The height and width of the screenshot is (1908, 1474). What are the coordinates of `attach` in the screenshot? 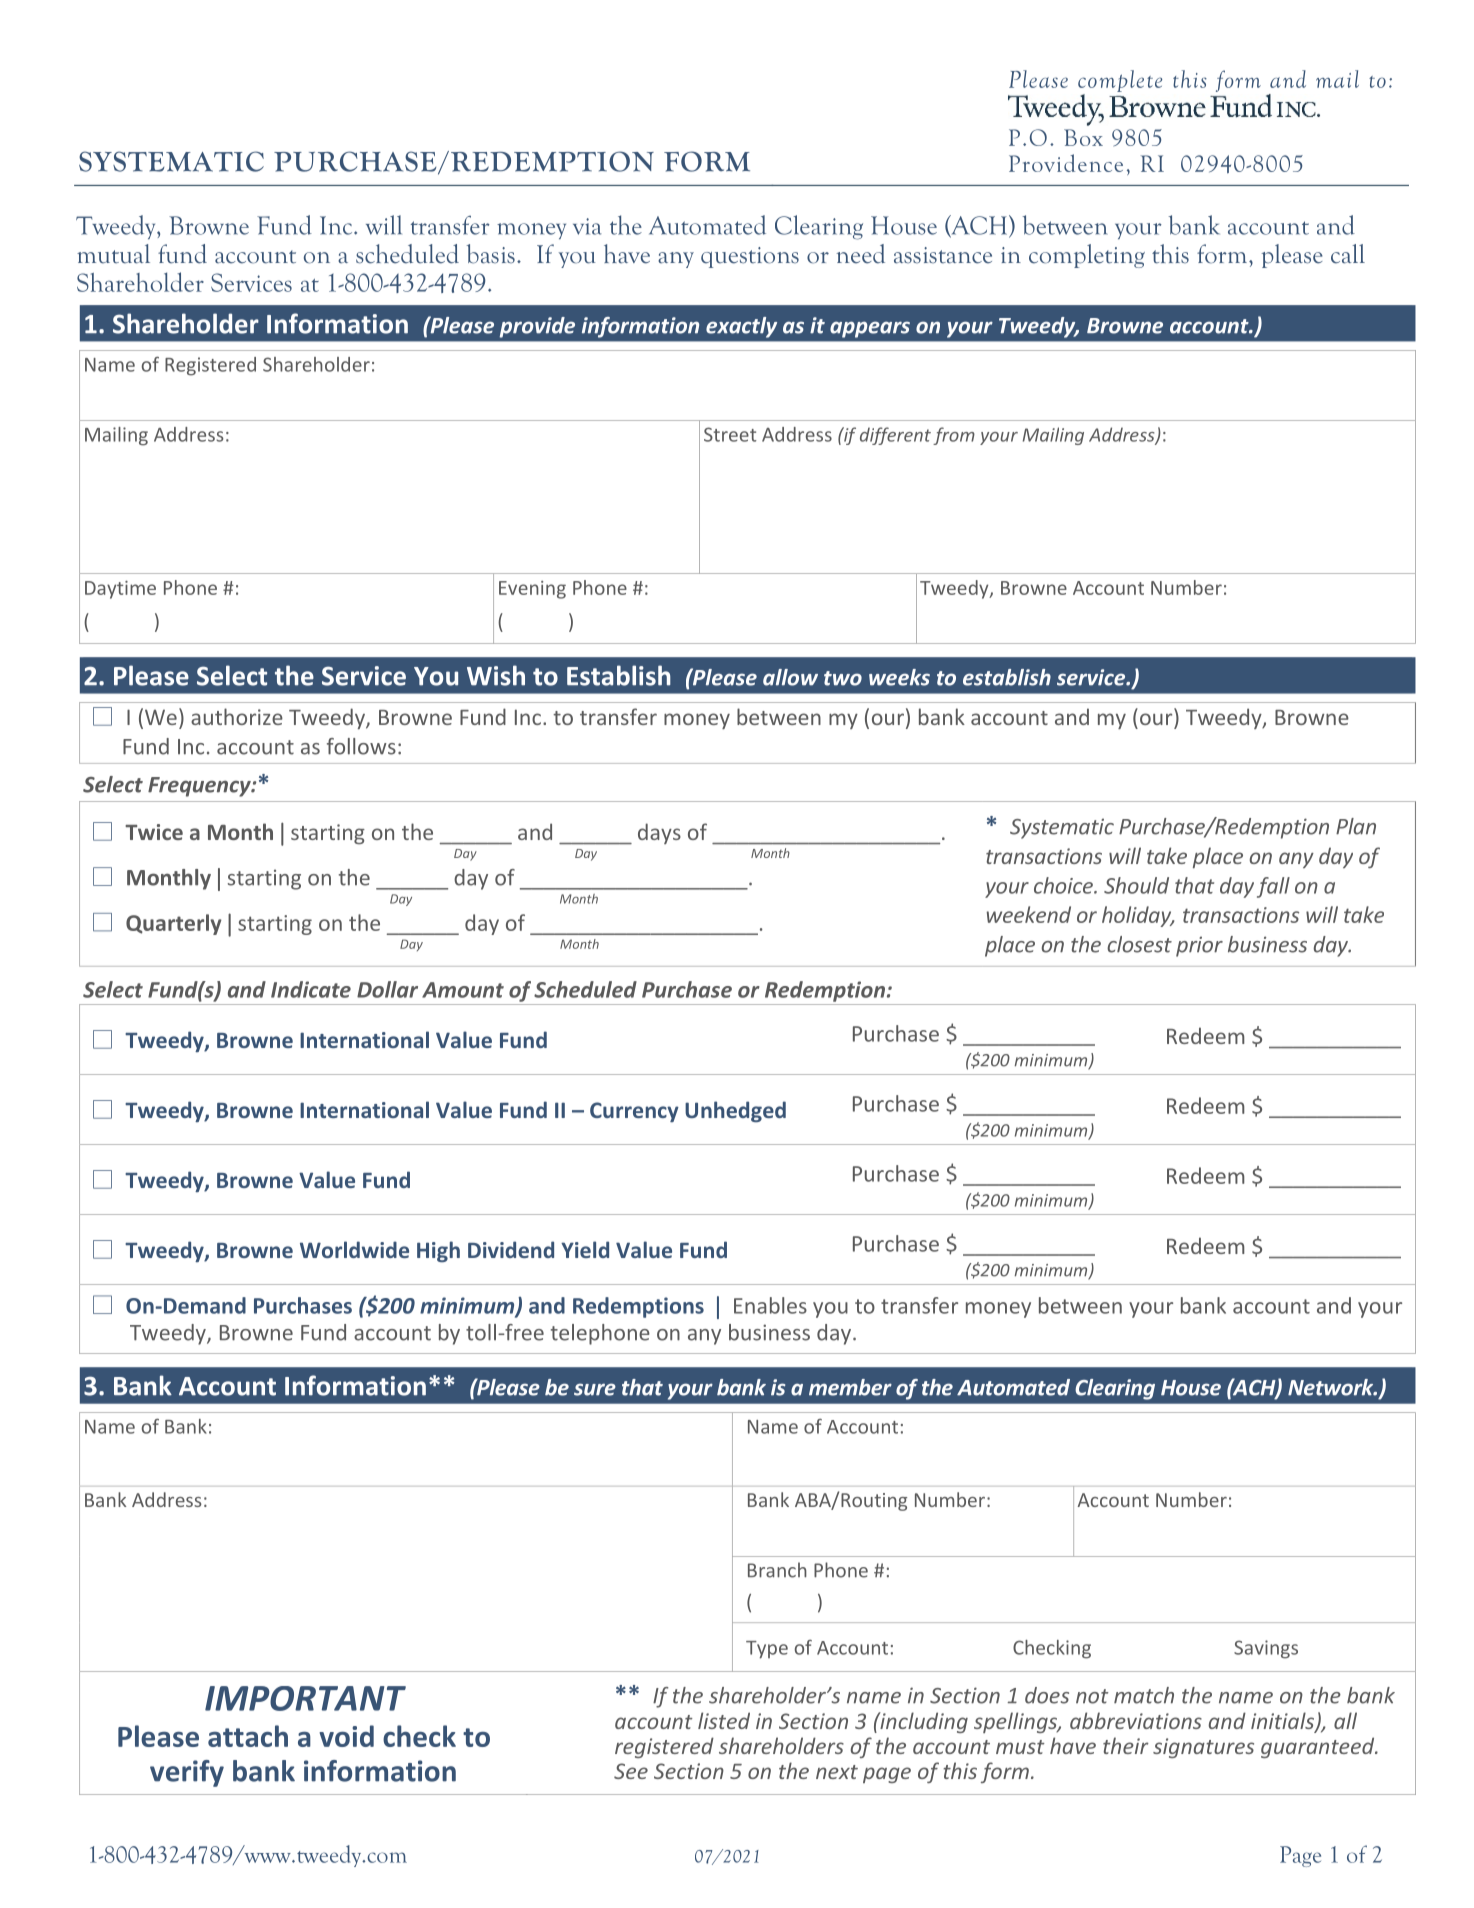 It's located at (248, 1736).
